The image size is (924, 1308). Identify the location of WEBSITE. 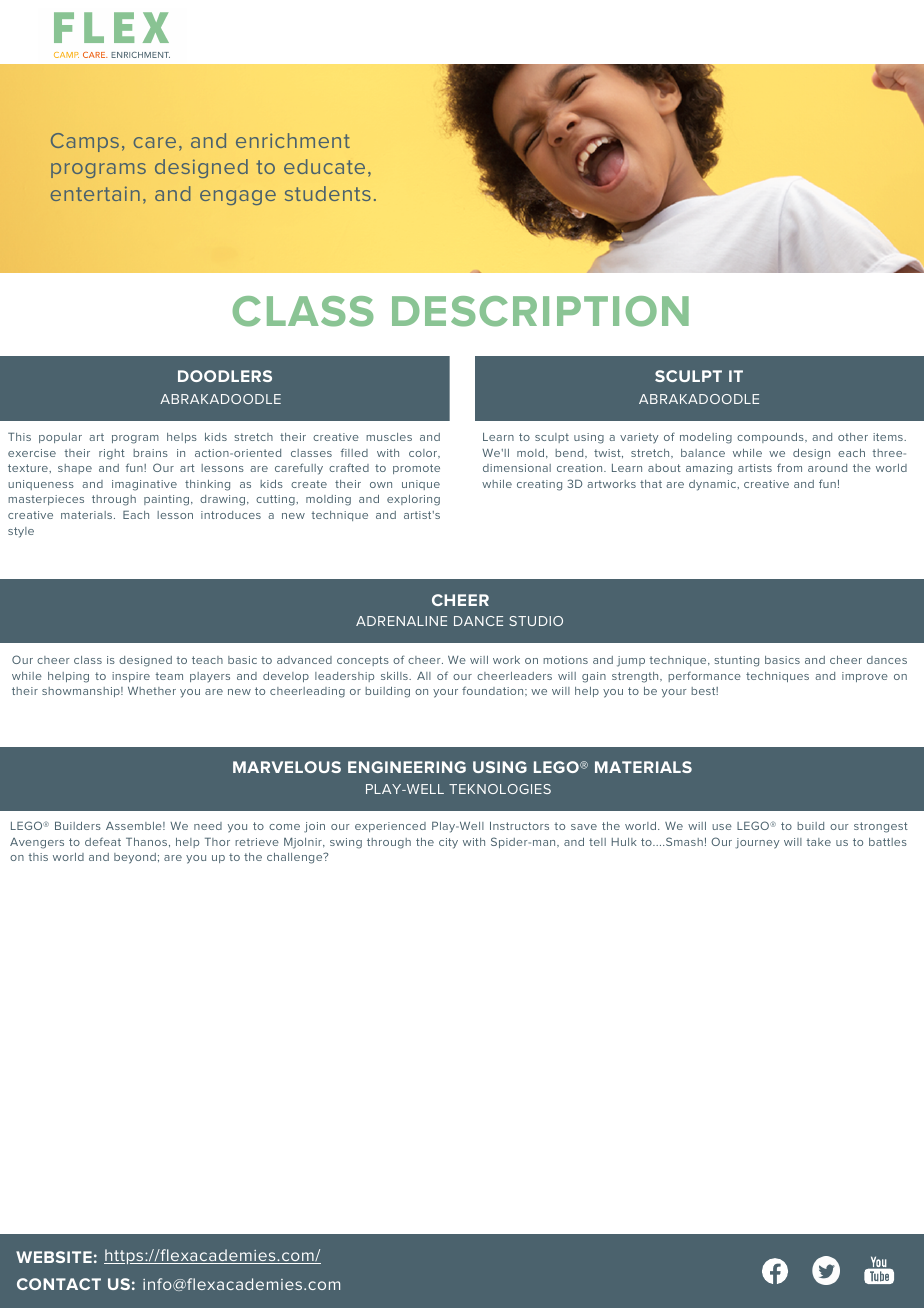
(54, 1257).
